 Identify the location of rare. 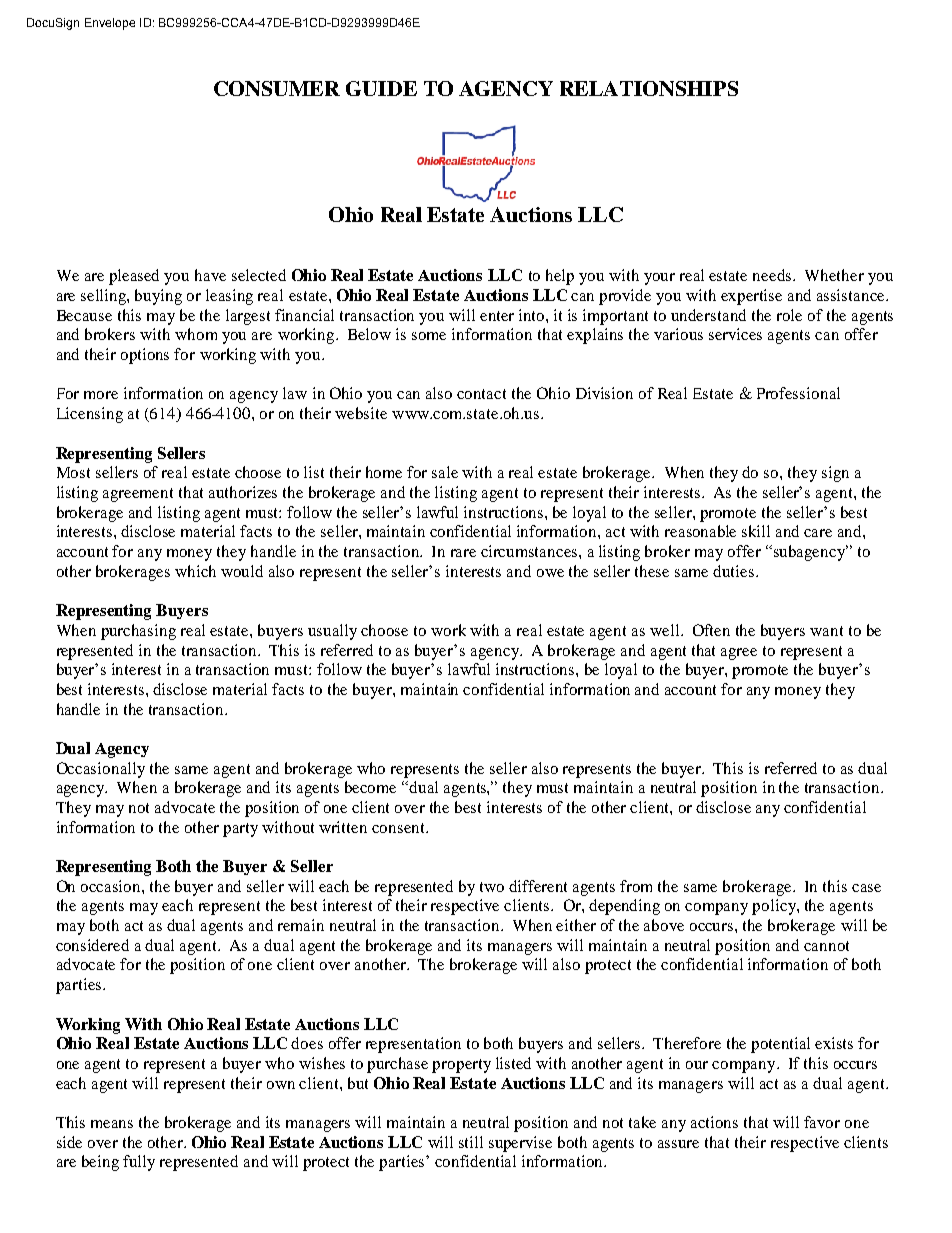
(463, 553).
